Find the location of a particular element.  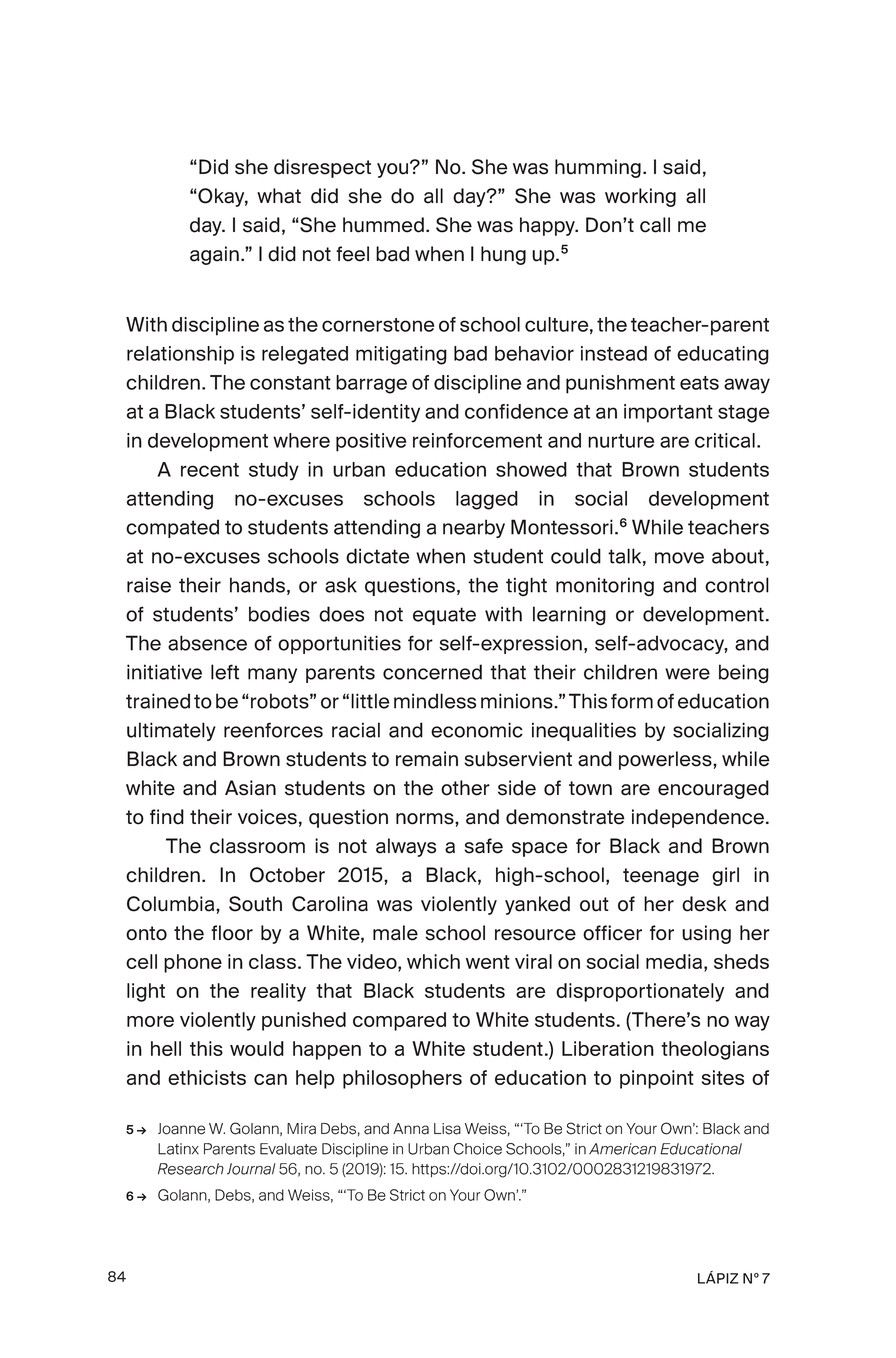

floor is located at coordinates (232, 933).
